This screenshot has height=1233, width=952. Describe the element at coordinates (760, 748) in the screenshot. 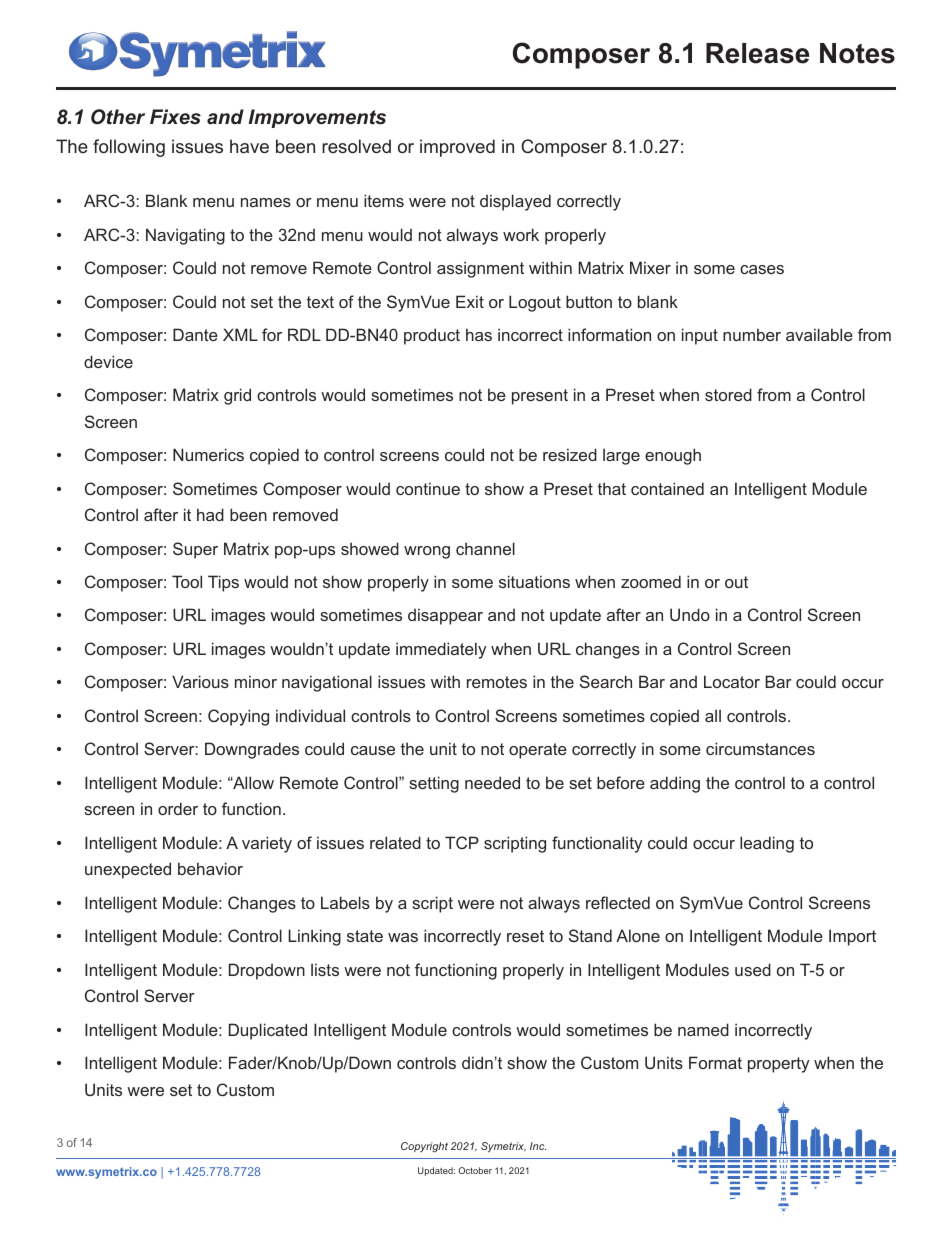

I see `circumstances` at that location.
